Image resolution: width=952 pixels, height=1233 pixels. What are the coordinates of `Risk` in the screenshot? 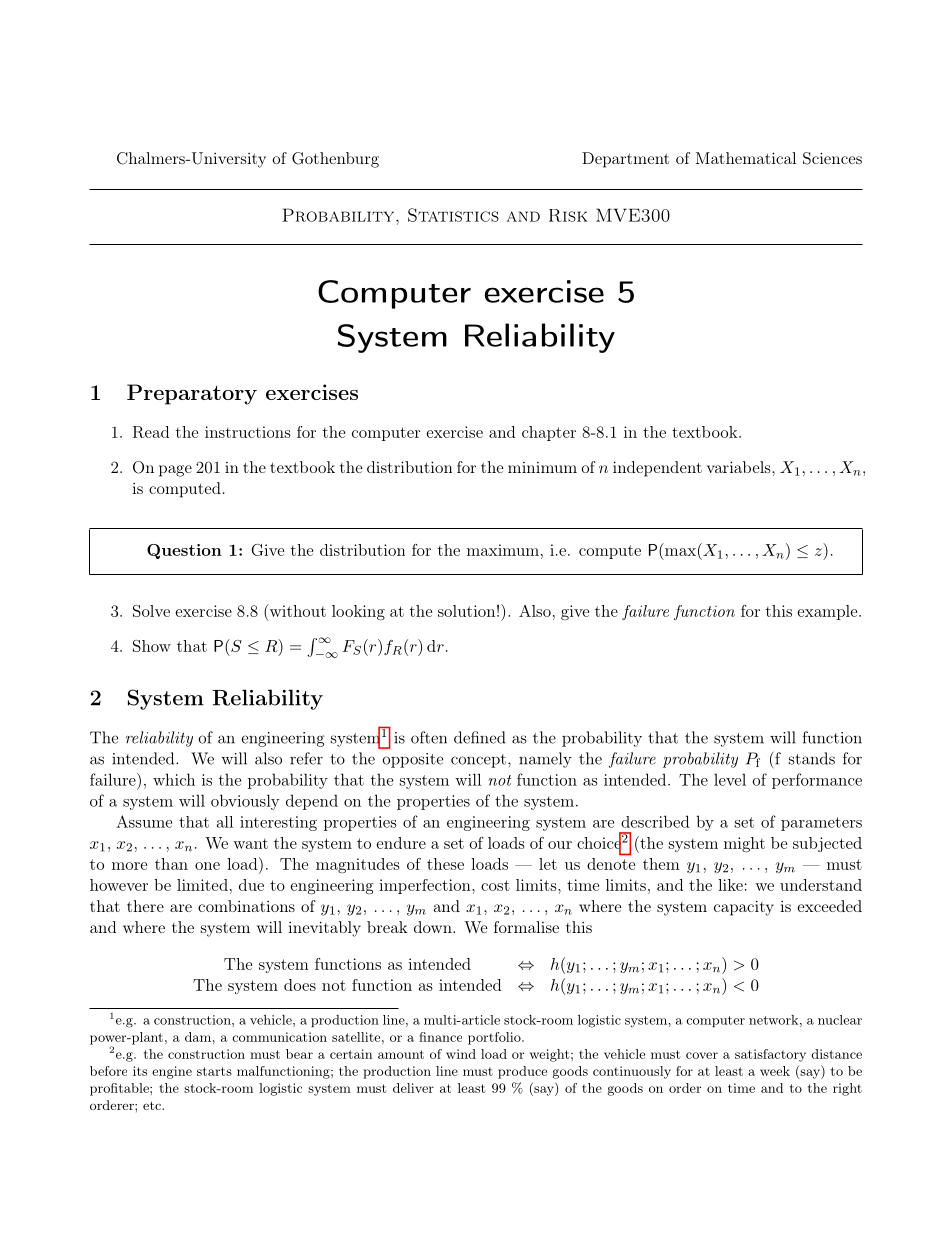 It's located at (568, 215).
